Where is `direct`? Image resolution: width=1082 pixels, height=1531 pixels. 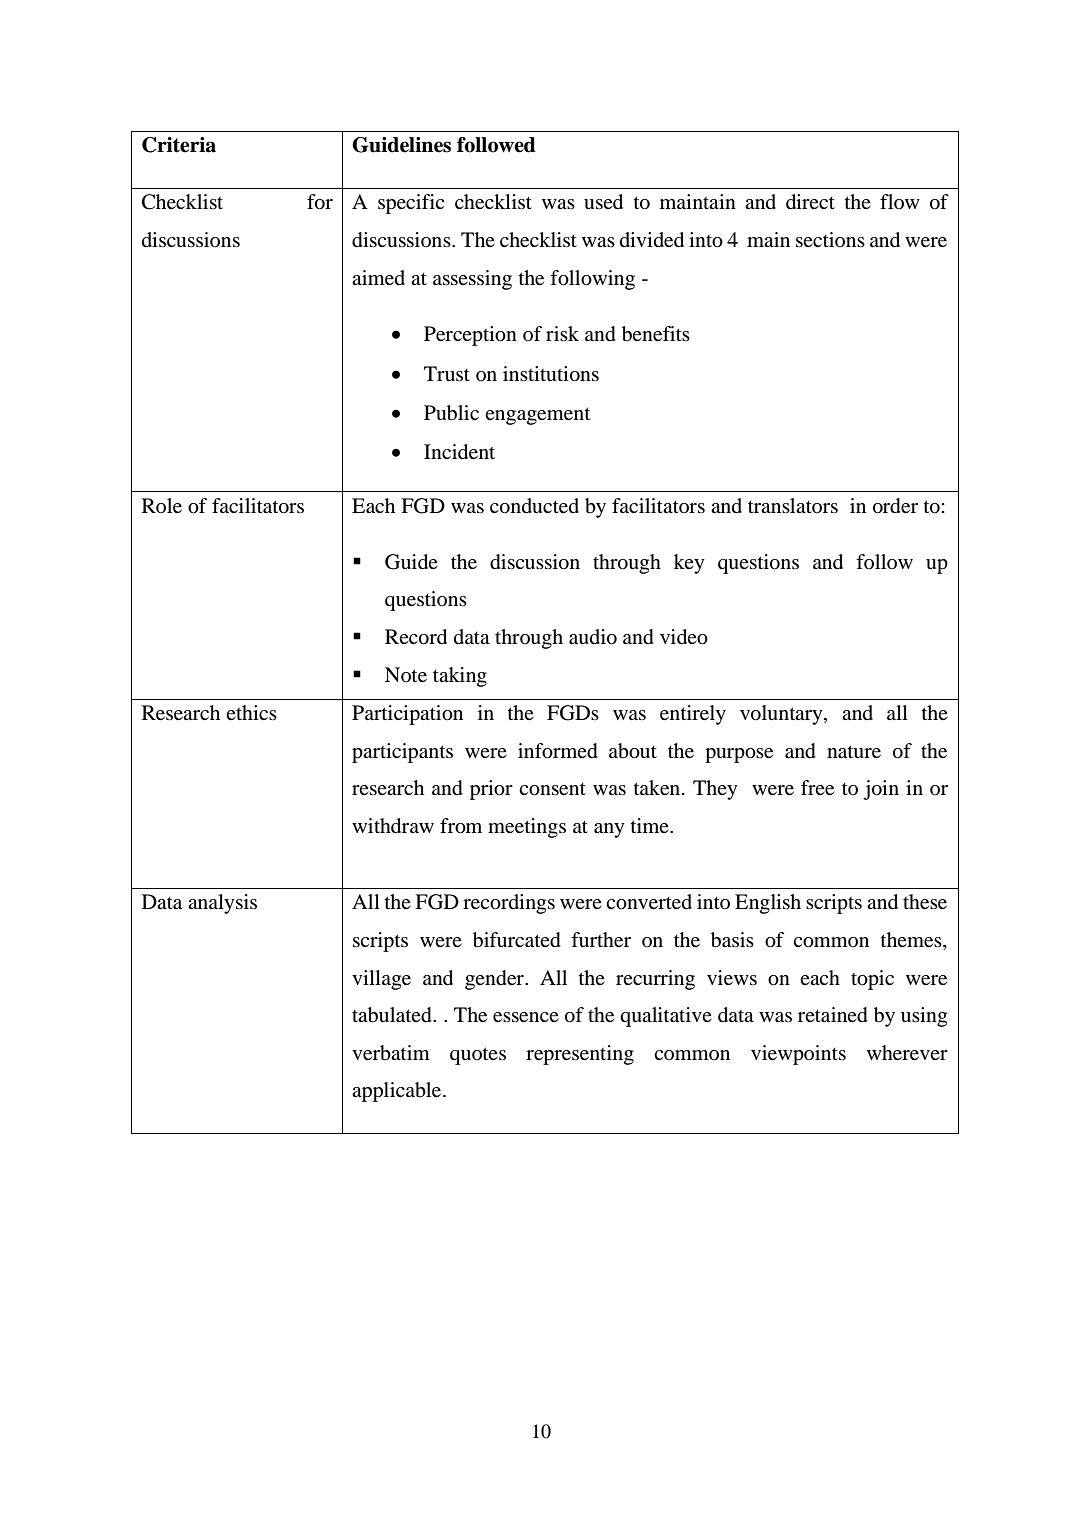
direct is located at coordinates (810, 202).
